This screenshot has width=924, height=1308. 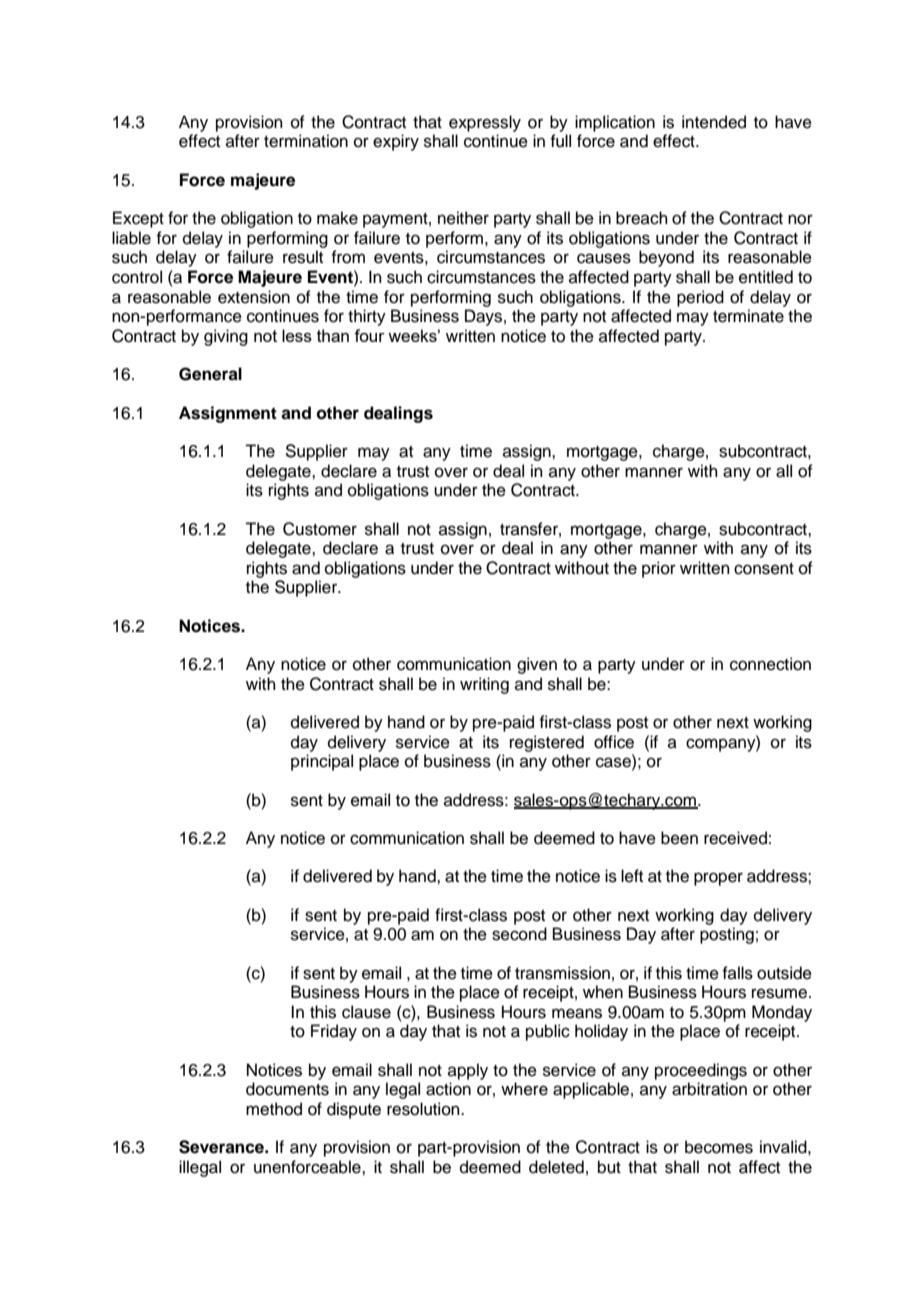 I want to click on intended, so click(x=714, y=122).
